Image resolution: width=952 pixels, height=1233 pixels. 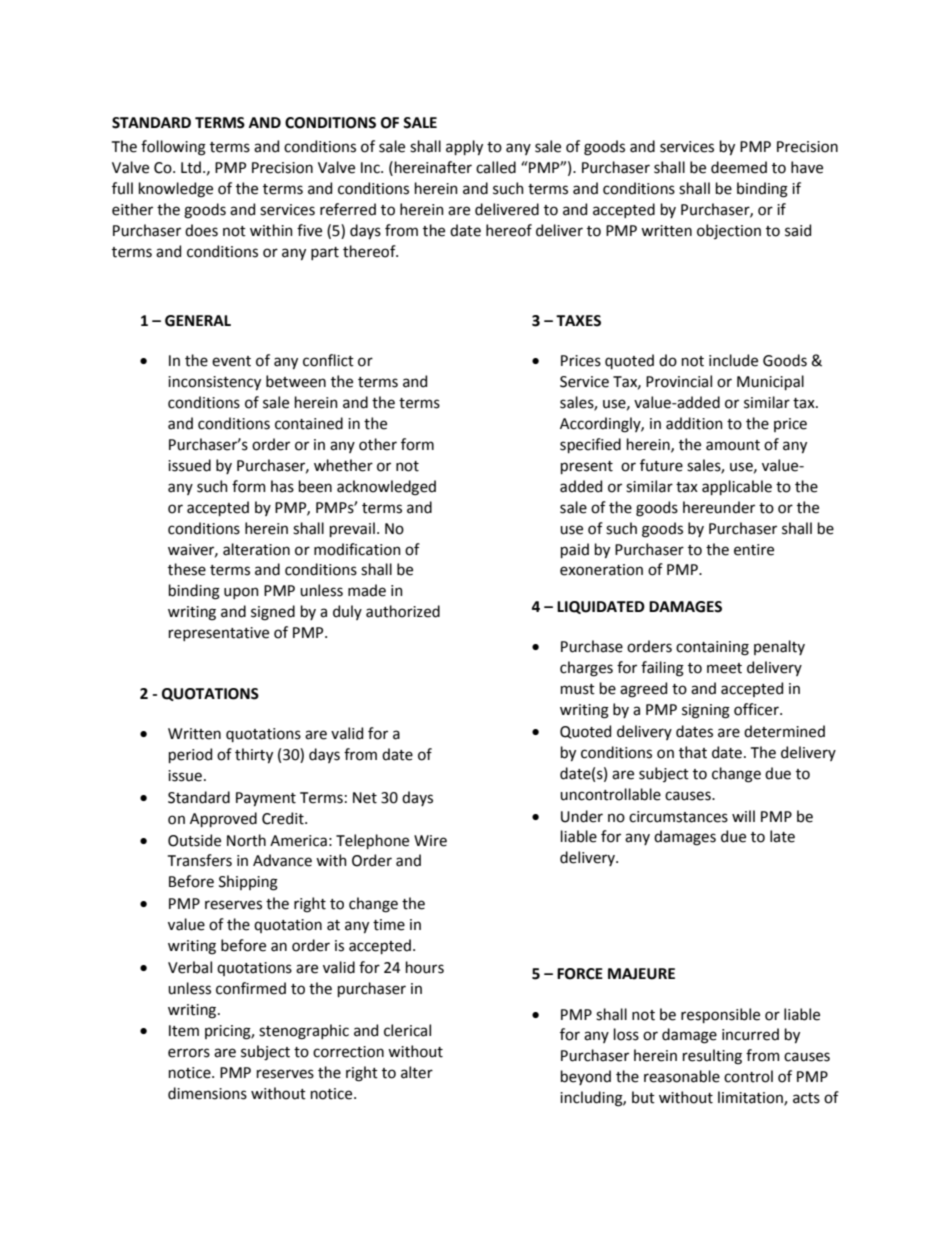 What do you see at coordinates (189, 1053) in the document?
I see `errors` at bounding box center [189, 1053].
